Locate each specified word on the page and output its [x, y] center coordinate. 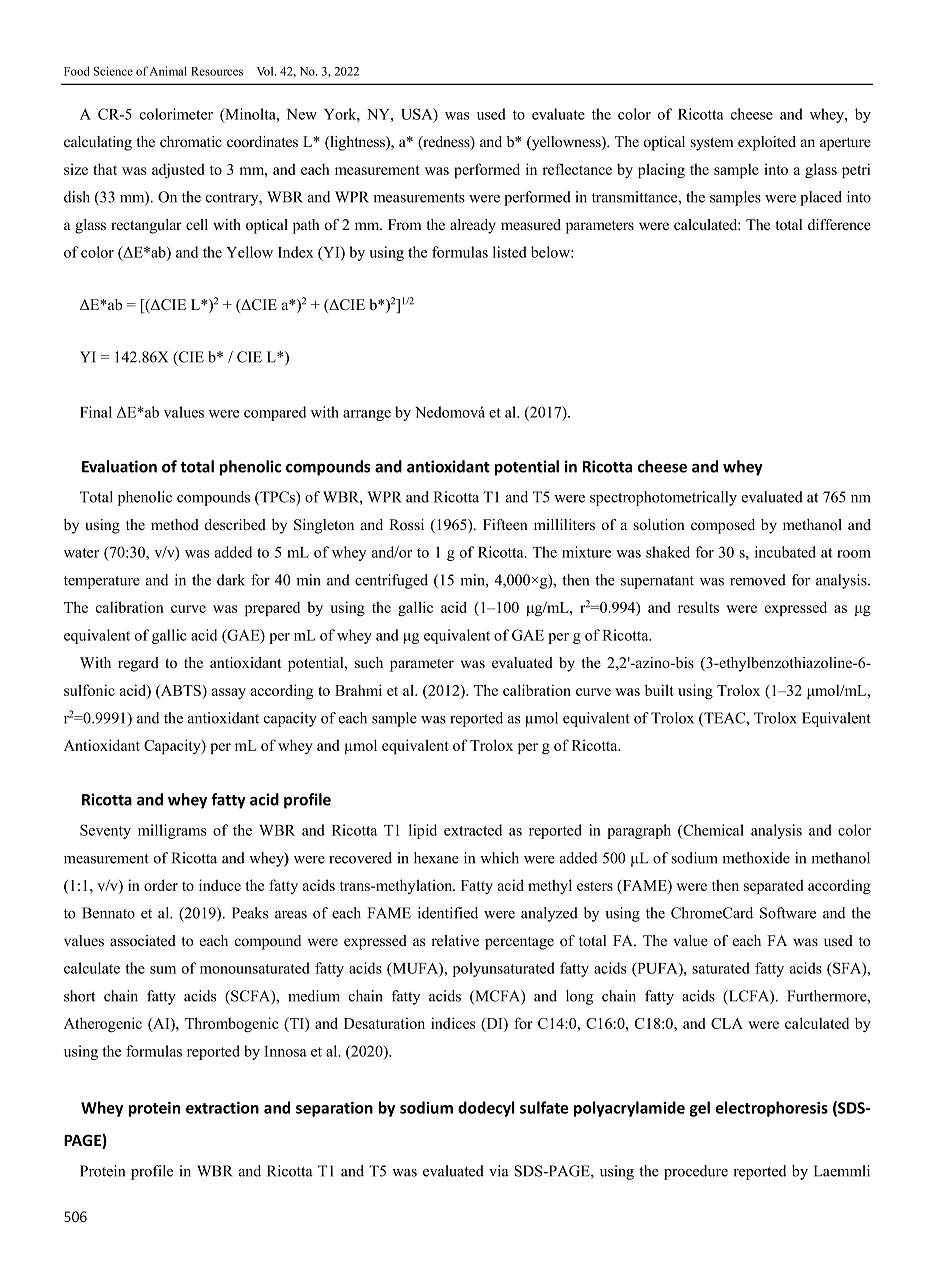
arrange [367, 415]
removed [758, 580]
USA [418, 115]
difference [839, 225]
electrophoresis [772, 1109]
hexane [436, 858]
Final [96, 412]
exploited [767, 143]
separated [774, 886]
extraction [222, 1108]
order [161, 885]
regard [138, 664]
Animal [168, 71]
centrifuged [391, 581]
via [499, 1171]
